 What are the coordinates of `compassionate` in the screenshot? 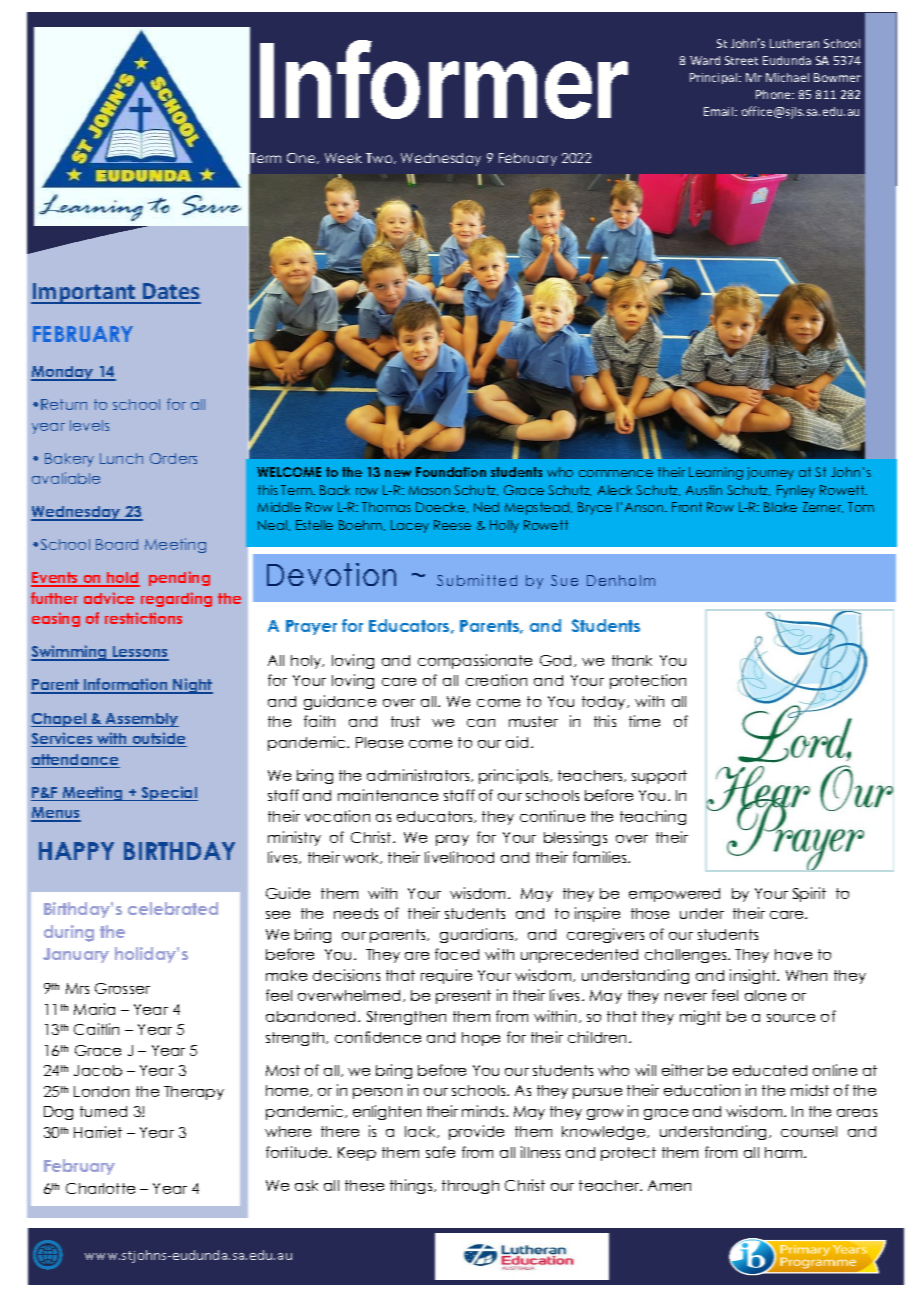 It's located at (475, 661).
